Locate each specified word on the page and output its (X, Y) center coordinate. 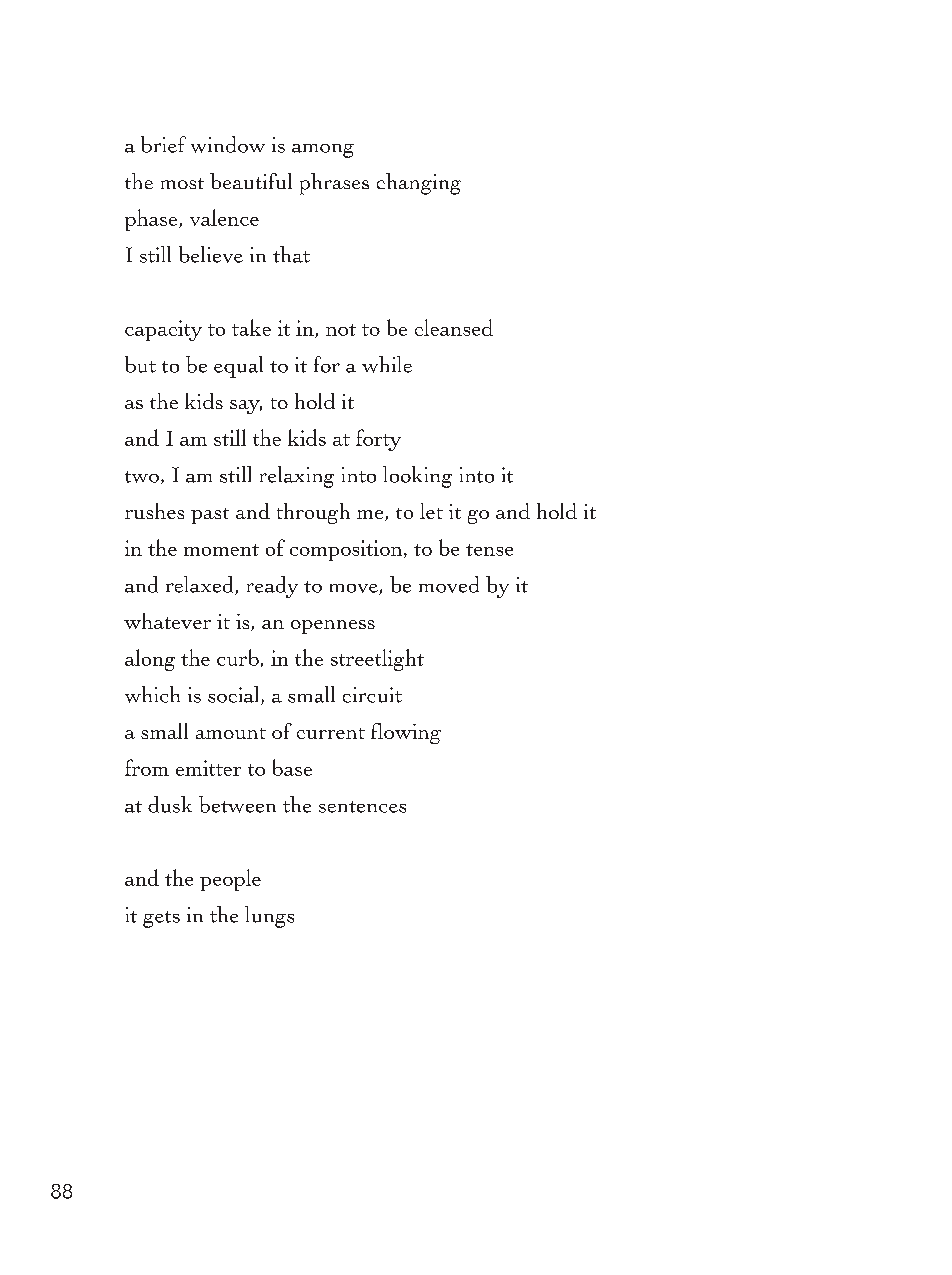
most (182, 183)
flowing (406, 733)
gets (161, 919)
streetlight (377, 660)
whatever (167, 621)
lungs (269, 917)
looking (417, 477)
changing (419, 184)
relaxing (297, 477)
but (140, 364)
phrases (334, 184)
